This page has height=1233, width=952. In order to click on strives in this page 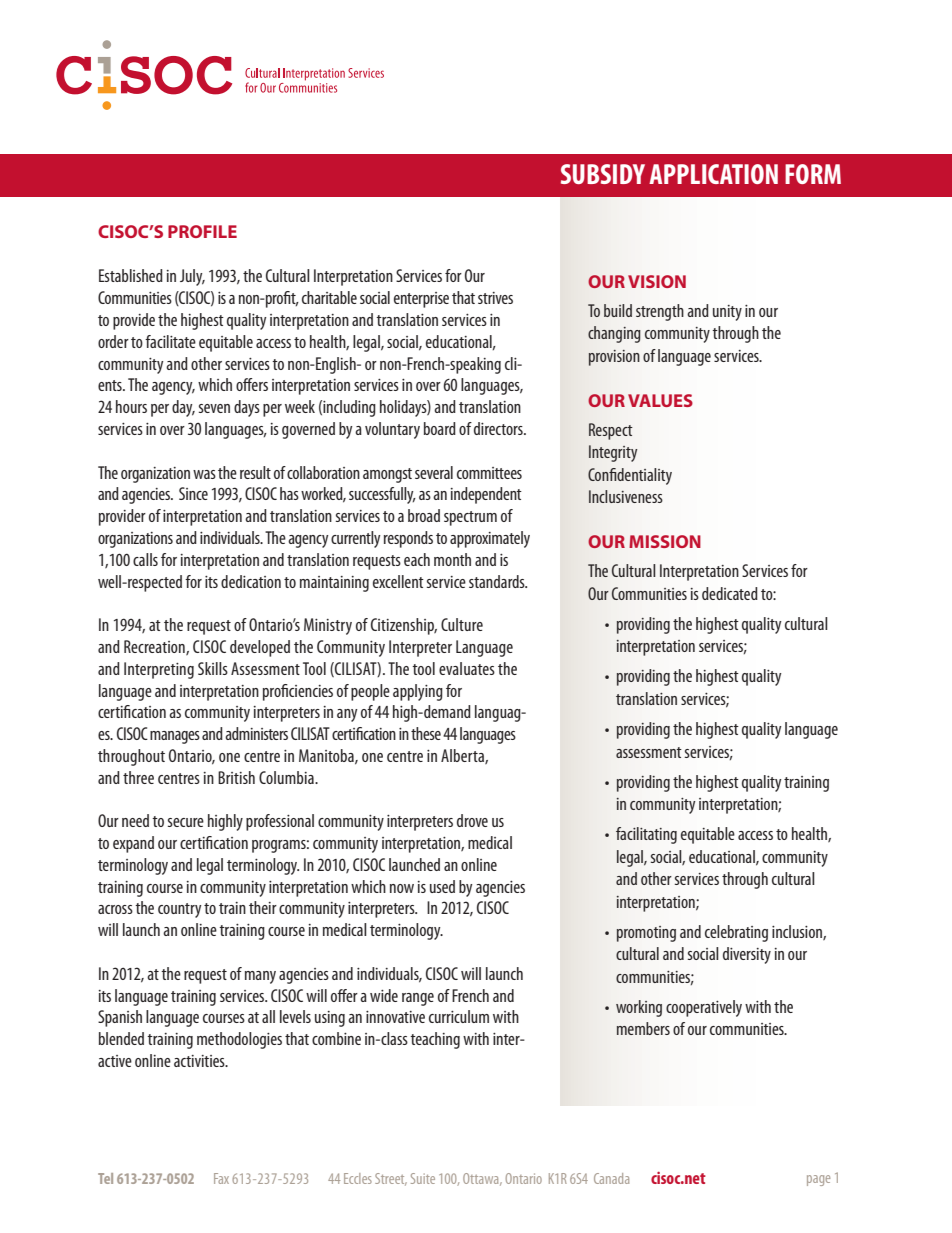, I will do `click(495, 298)`.
